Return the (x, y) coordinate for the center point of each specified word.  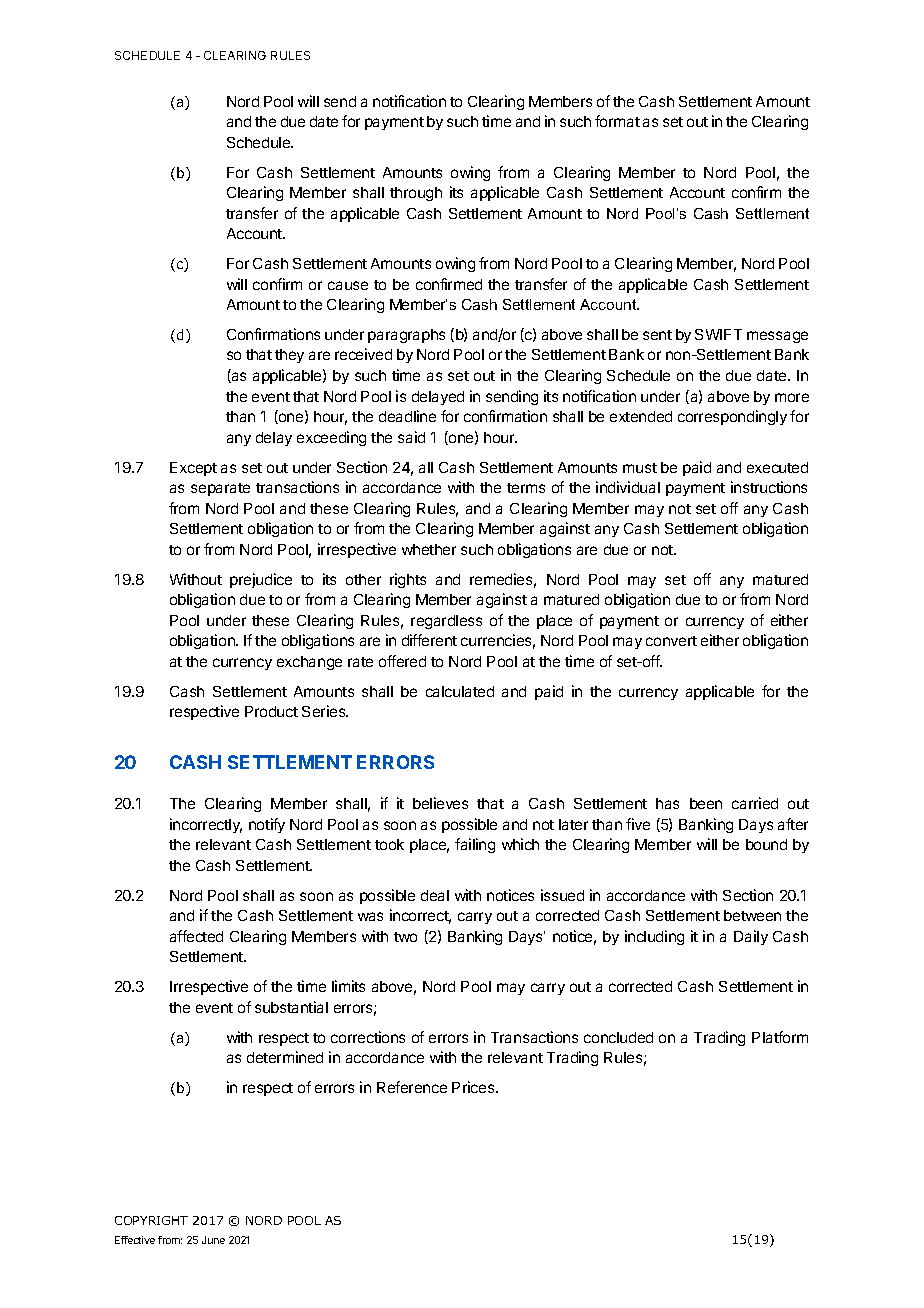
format (617, 121)
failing (475, 845)
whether (429, 549)
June (213, 1240)
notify (267, 825)
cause (348, 285)
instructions (769, 487)
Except (193, 469)
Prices (474, 1087)
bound (766, 844)
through (416, 194)
